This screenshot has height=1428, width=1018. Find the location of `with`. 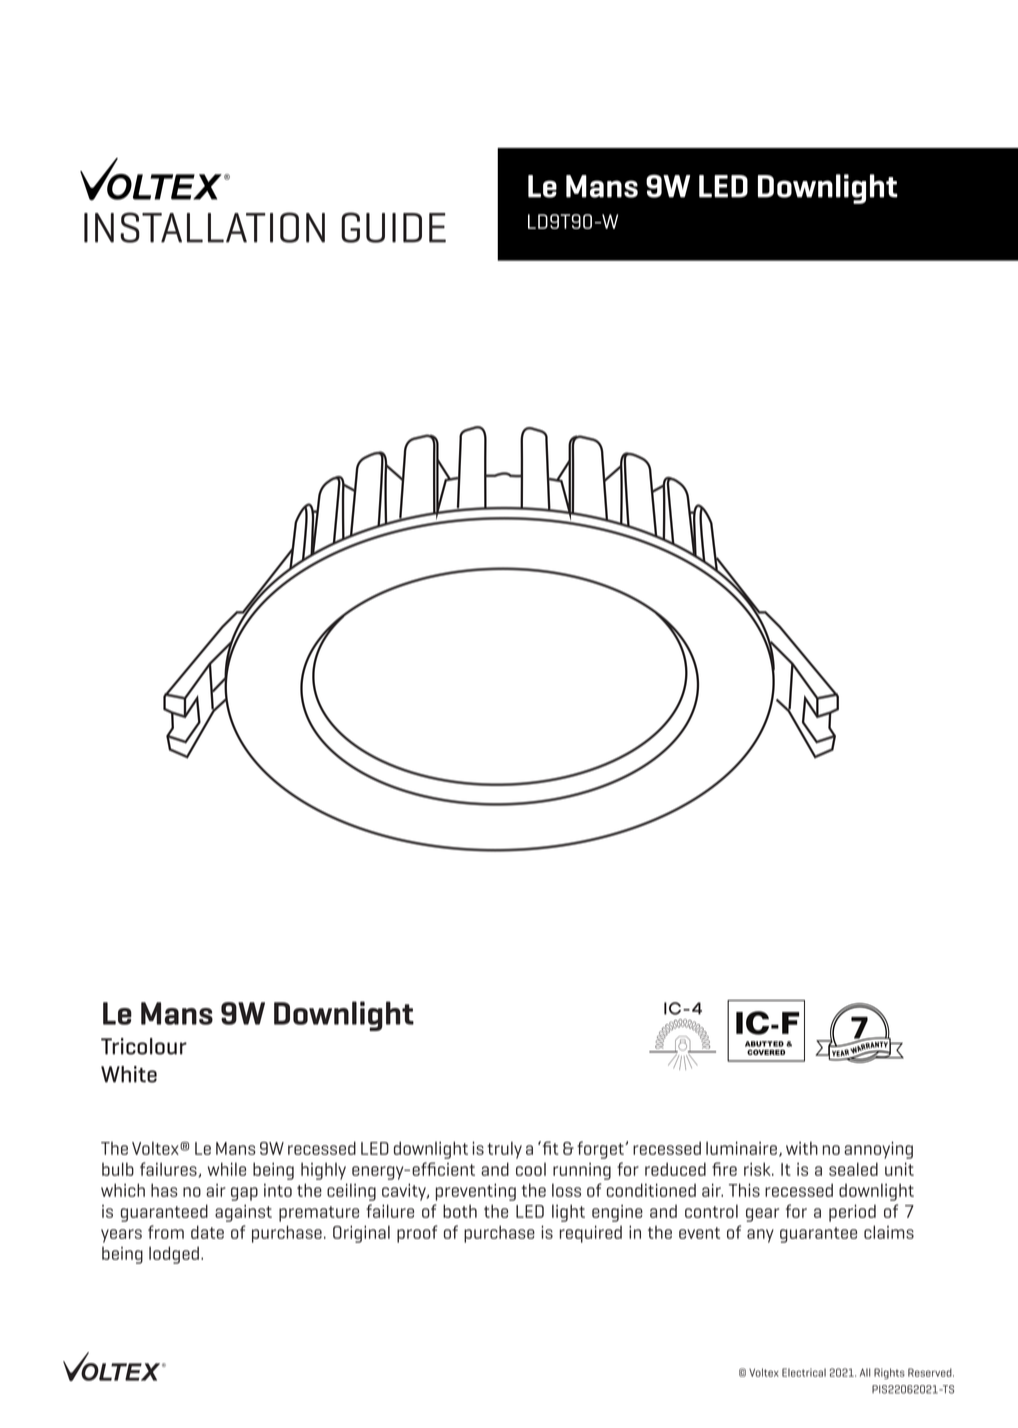

with is located at coordinates (802, 1148).
